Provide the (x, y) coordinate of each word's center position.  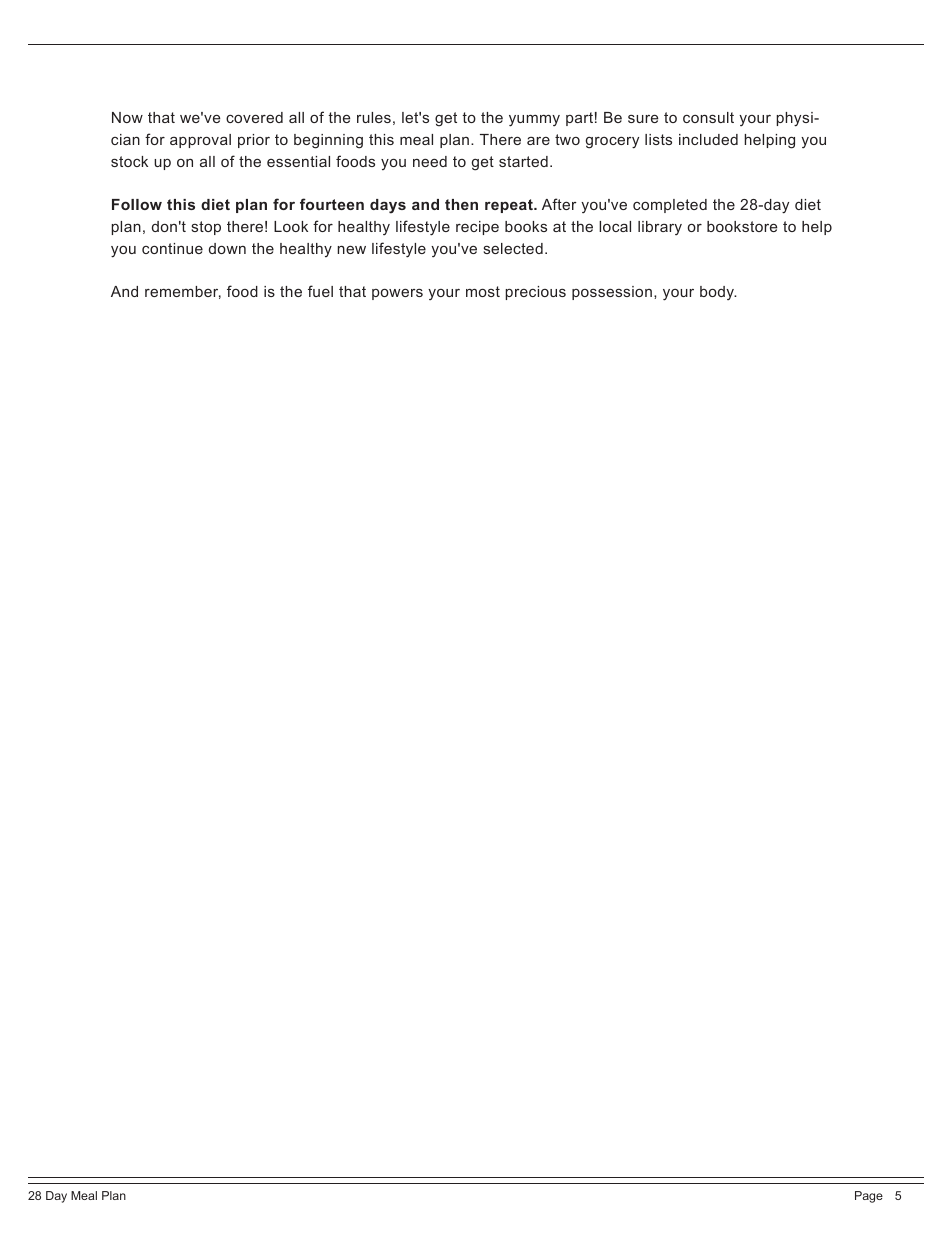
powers (397, 294)
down (227, 248)
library (660, 228)
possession (612, 293)
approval (200, 141)
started (523, 161)
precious (535, 293)
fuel (320, 291)
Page (869, 1197)
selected (513, 248)
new (351, 249)
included (708, 139)
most (483, 291)
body (718, 293)
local (615, 226)
